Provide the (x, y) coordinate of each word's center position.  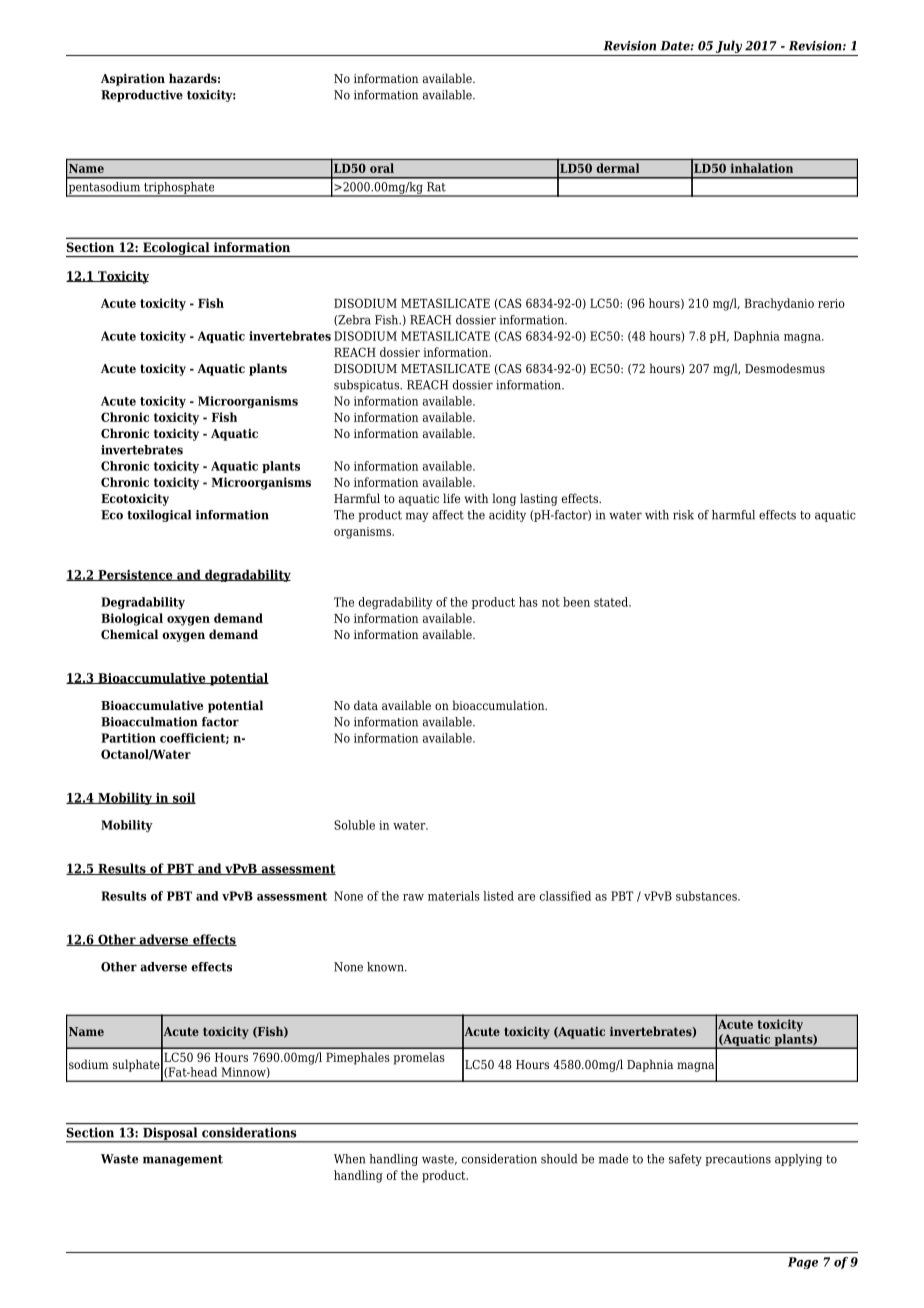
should (559, 1159)
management (183, 1160)
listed (498, 896)
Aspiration (133, 79)
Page (803, 1263)
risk (683, 515)
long (504, 499)
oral (382, 168)
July (729, 47)
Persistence (135, 575)
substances (707, 896)
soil (183, 798)
